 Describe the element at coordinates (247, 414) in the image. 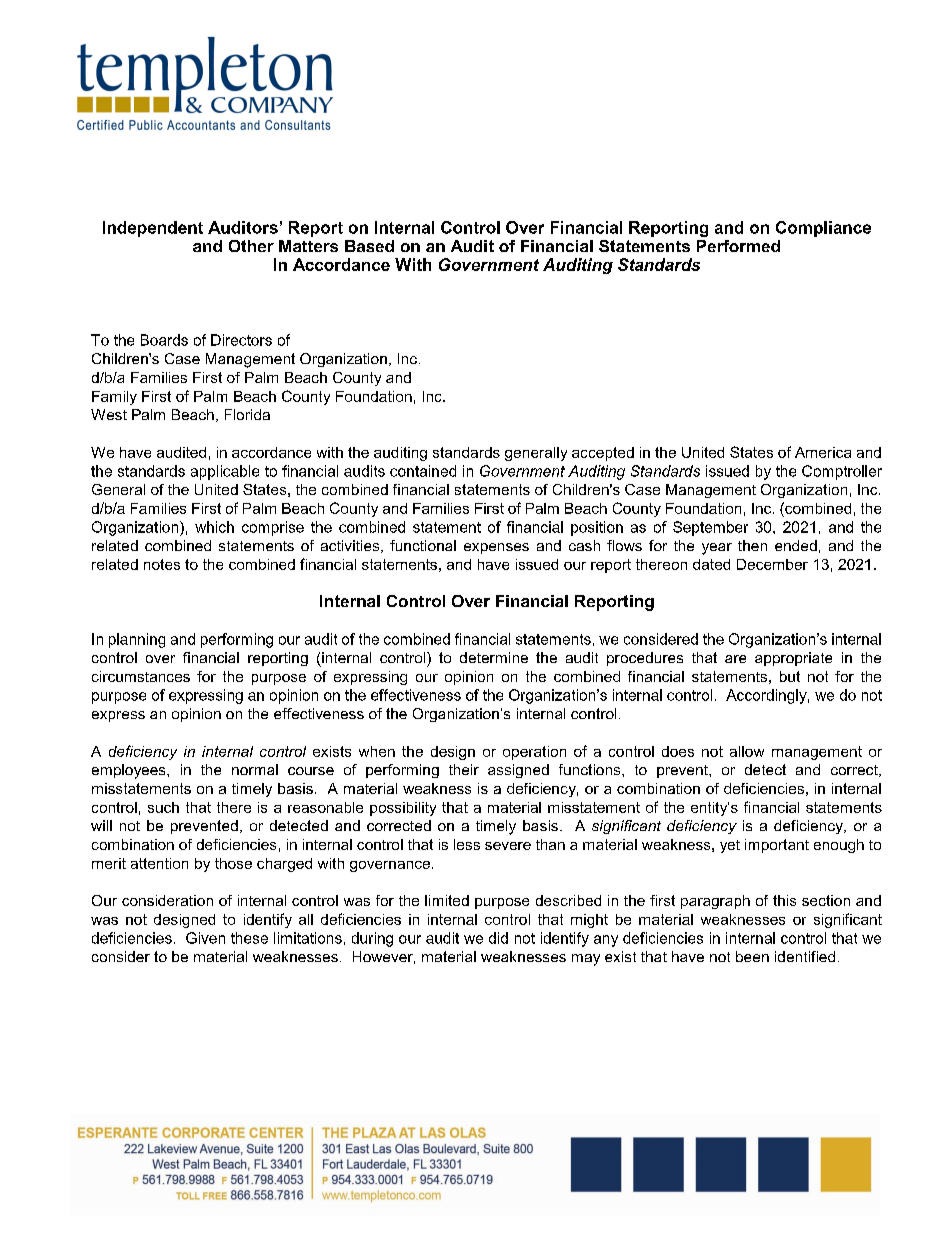

I see `Florida` at that location.
